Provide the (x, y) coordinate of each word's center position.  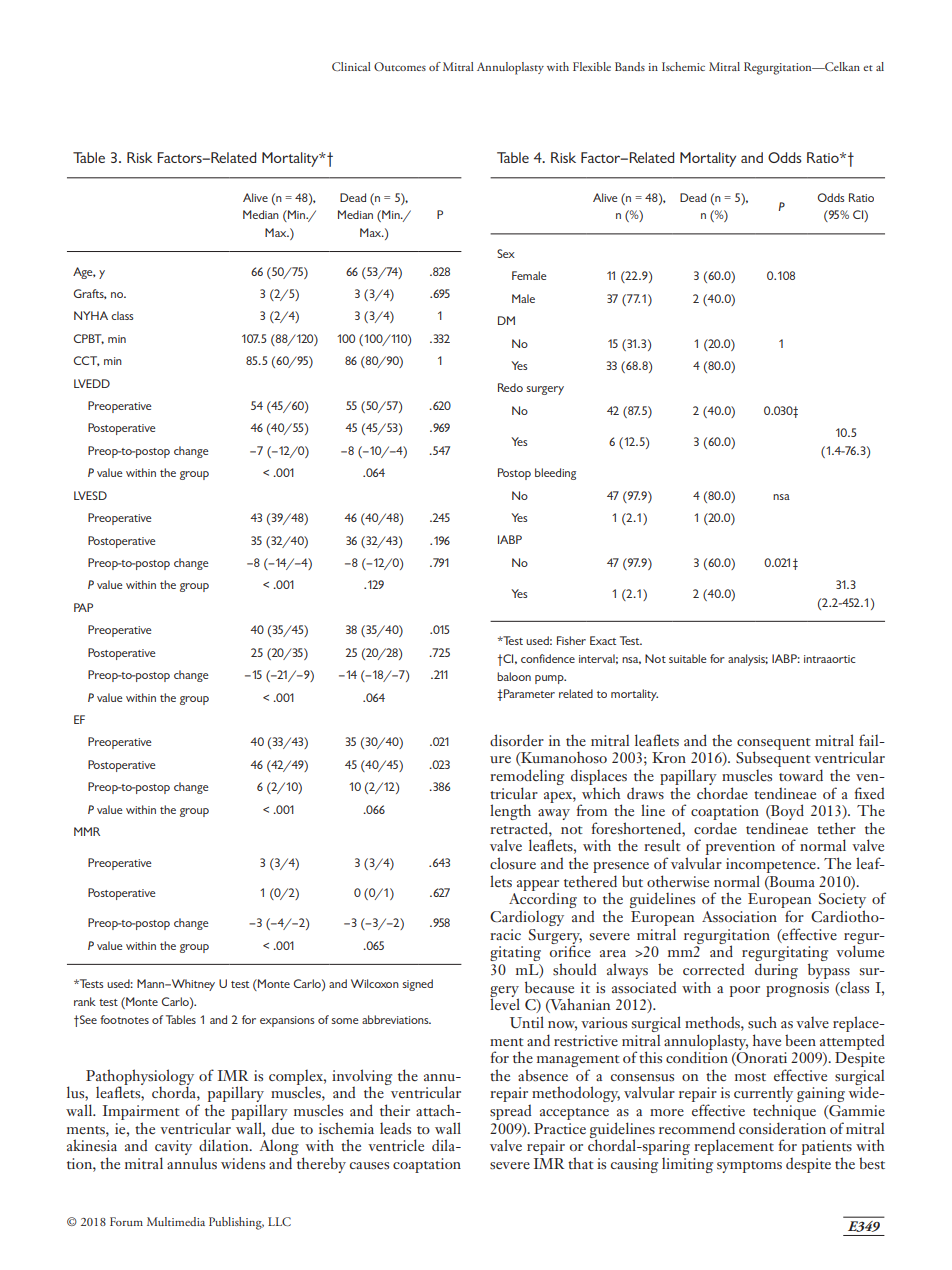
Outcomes (400, 66)
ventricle (396, 1145)
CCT (87, 361)
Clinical (351, 66)
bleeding (555, 474)
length (510, 812)
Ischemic (683, 66)
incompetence (772, 867)
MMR (87, 831)
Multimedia (176, 1221)
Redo (510, 387)
